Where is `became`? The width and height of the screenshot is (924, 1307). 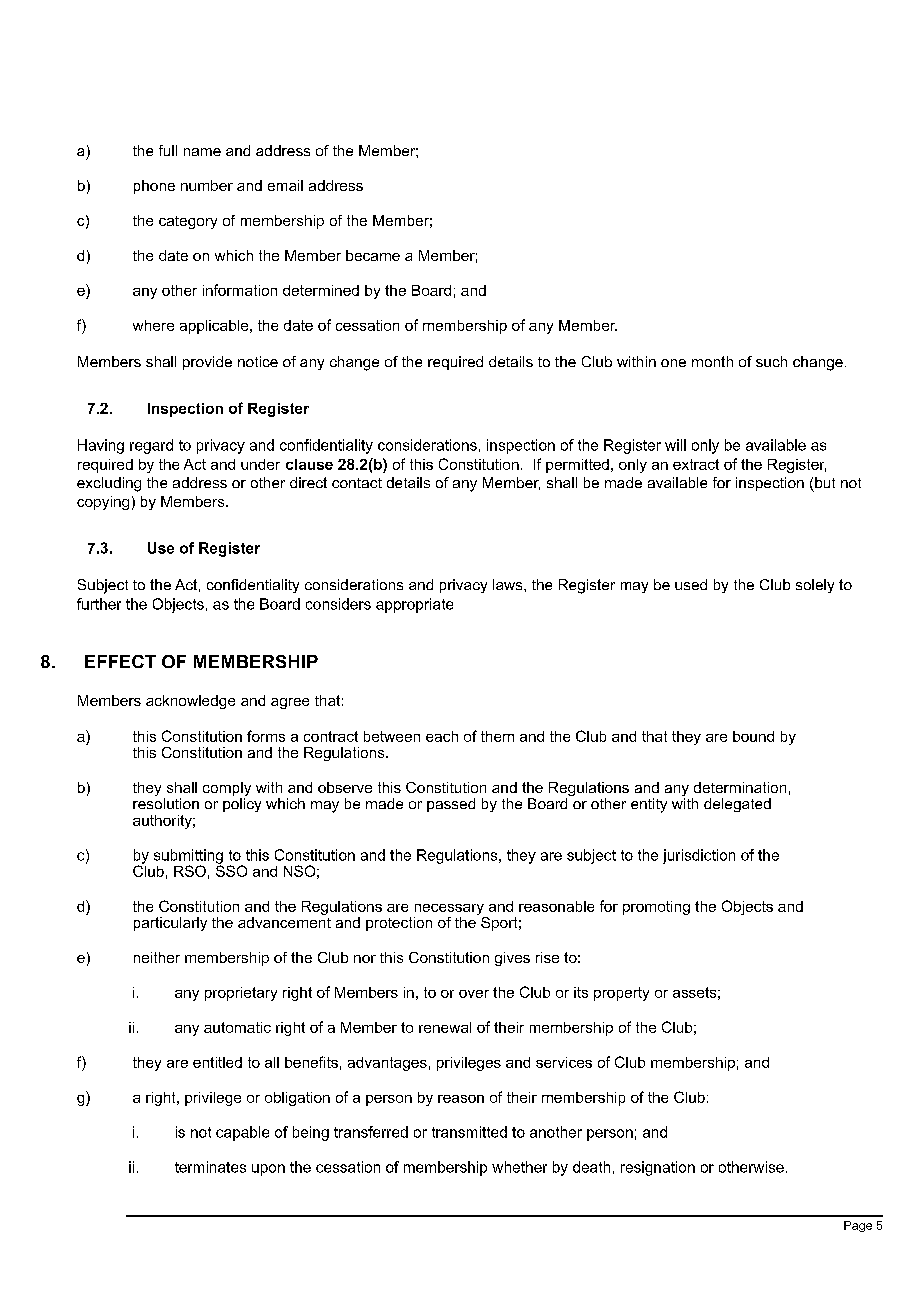 became is located at coordinates (373, 255).
